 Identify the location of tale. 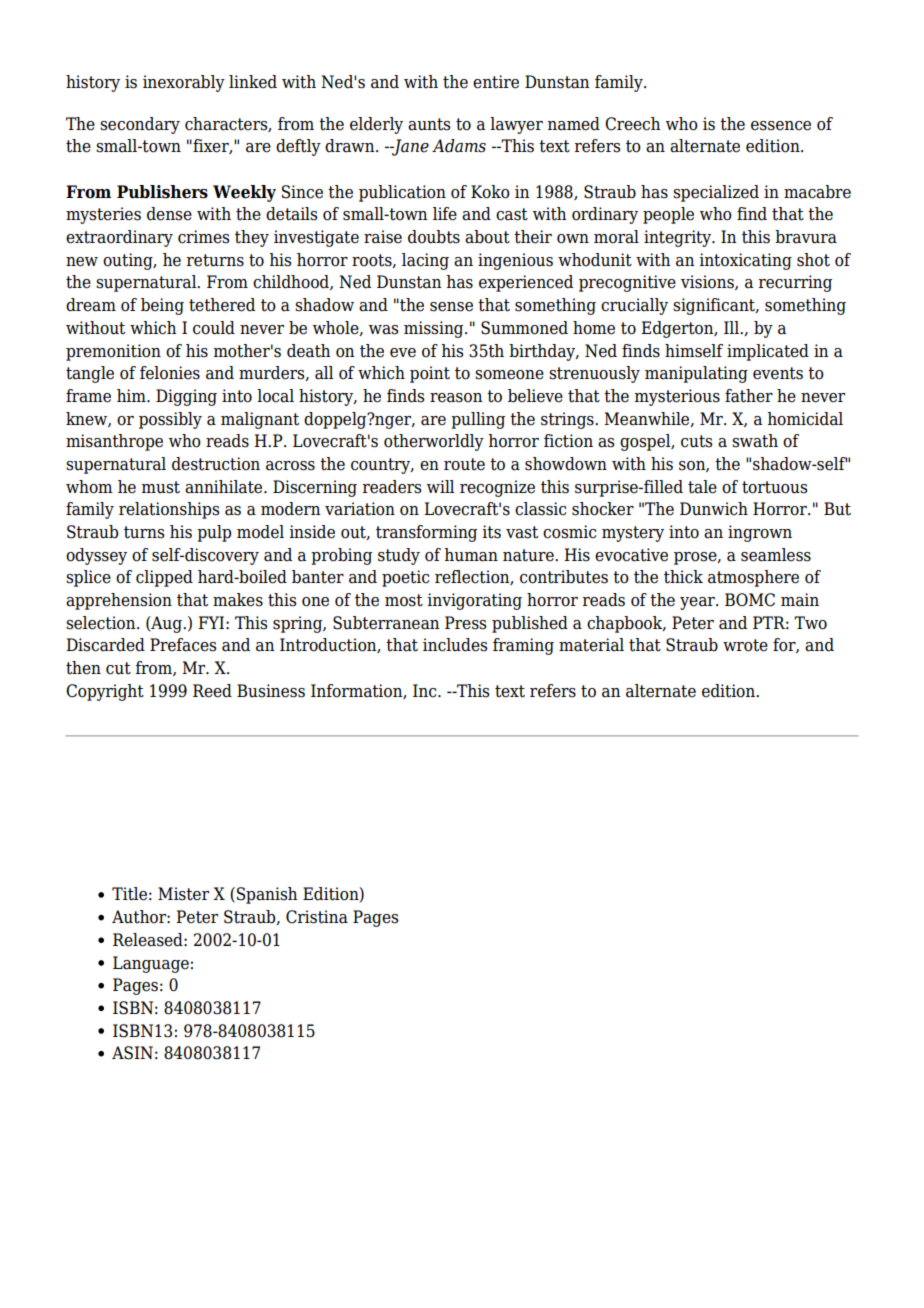
(702, 487).
